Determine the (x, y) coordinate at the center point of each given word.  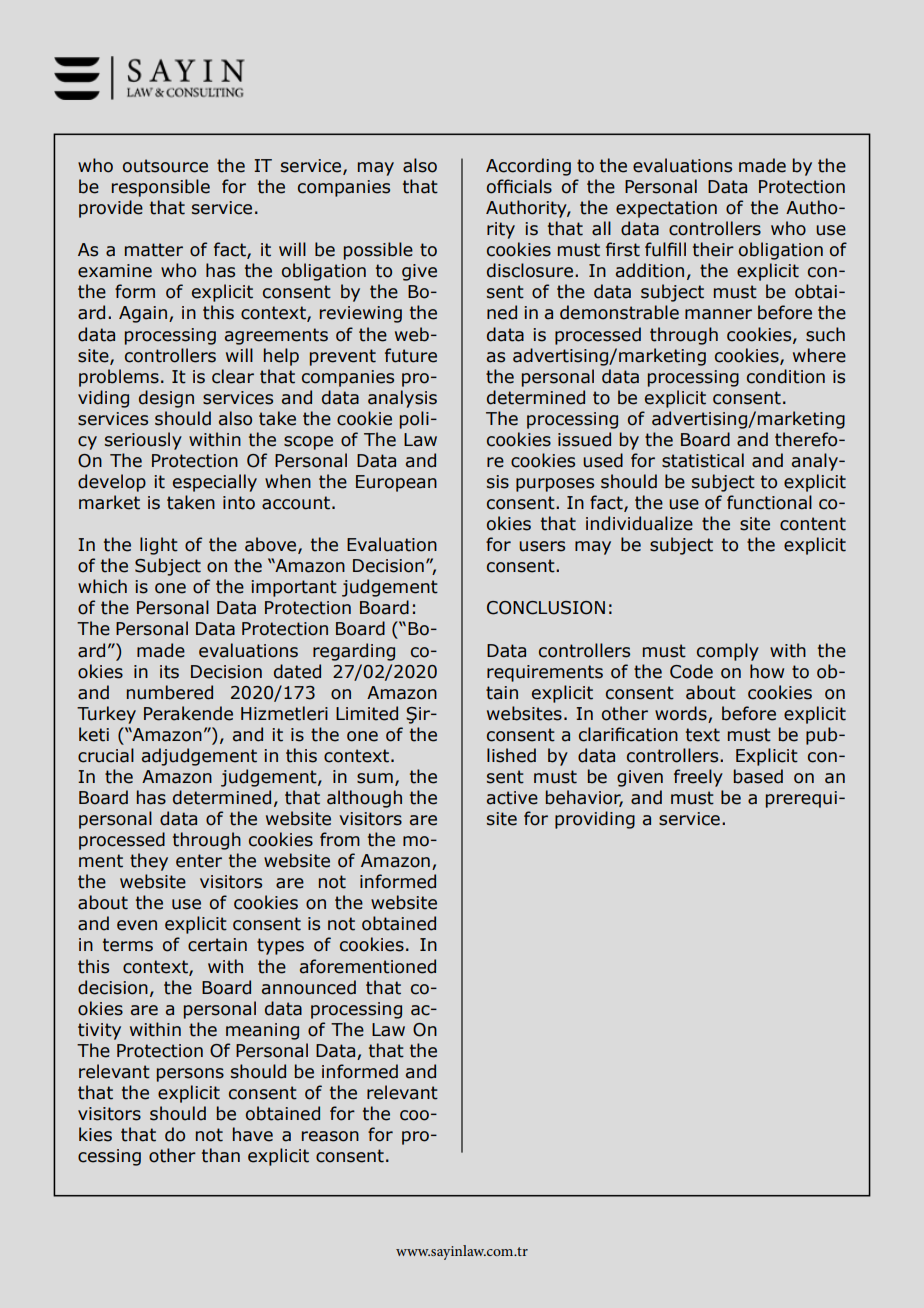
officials (519, 186)
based (758, 776)
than (221, 1155)
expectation (666, 209)
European (396, 483)
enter (199, 861)
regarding (354, 652)
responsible (161, 188)
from (340, 839)
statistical (703, 460)
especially (215, 483)
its (169, 672)
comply (728, 652)
